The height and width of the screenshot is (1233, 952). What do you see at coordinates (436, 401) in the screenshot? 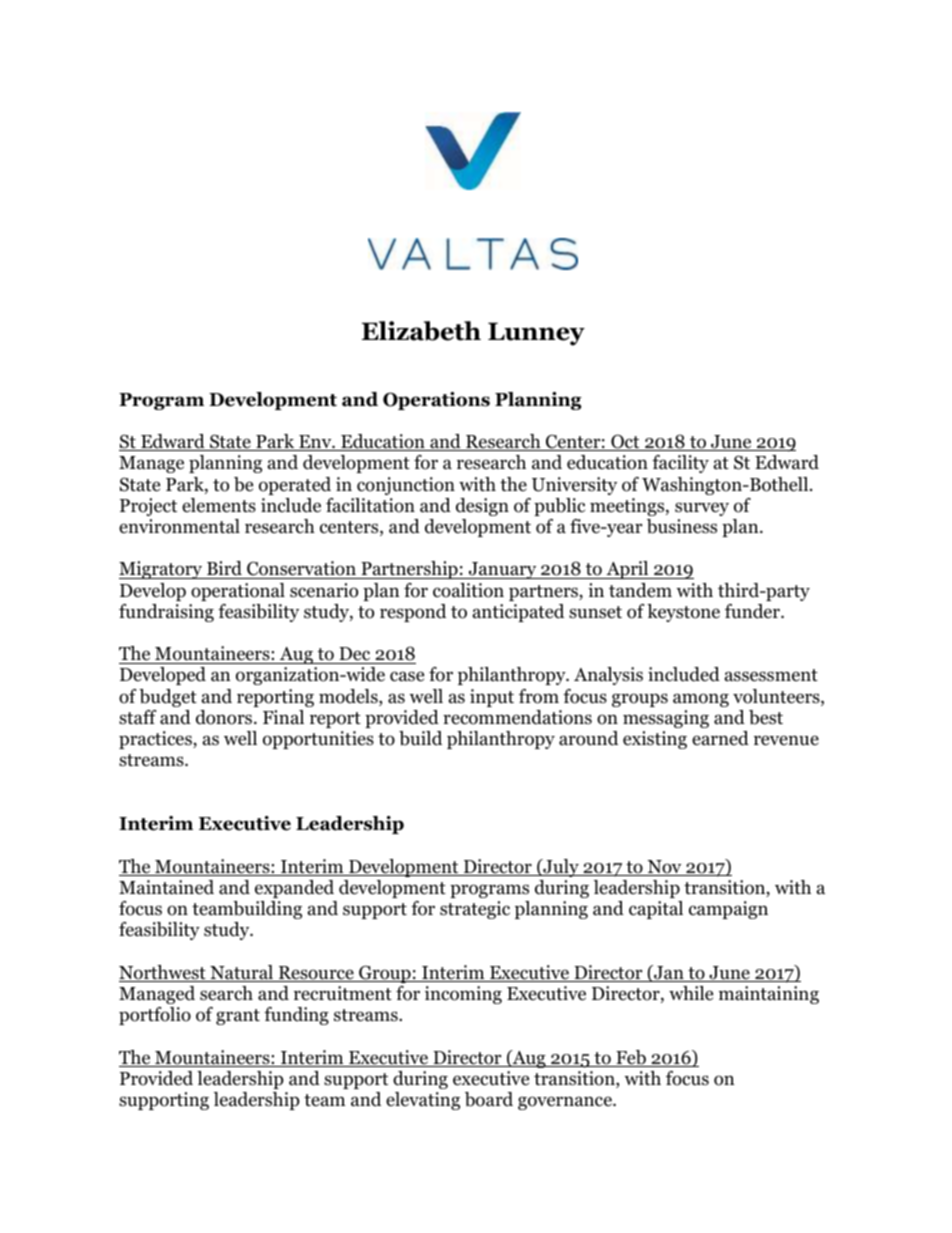
I see `Operations` at bounding box center [436, 401].
